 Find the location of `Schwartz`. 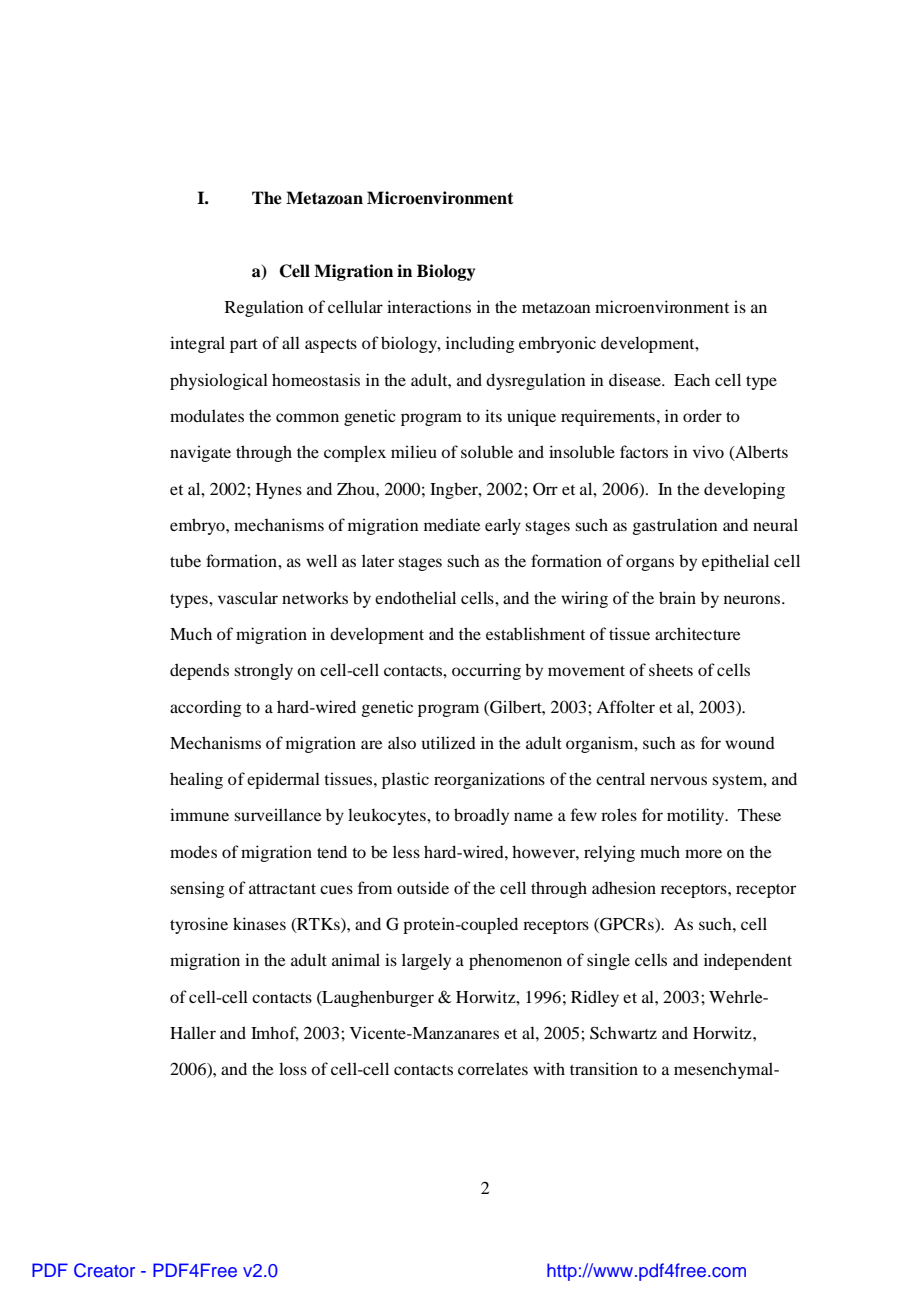

Schwartz is located at coordinates (623, 1033).
